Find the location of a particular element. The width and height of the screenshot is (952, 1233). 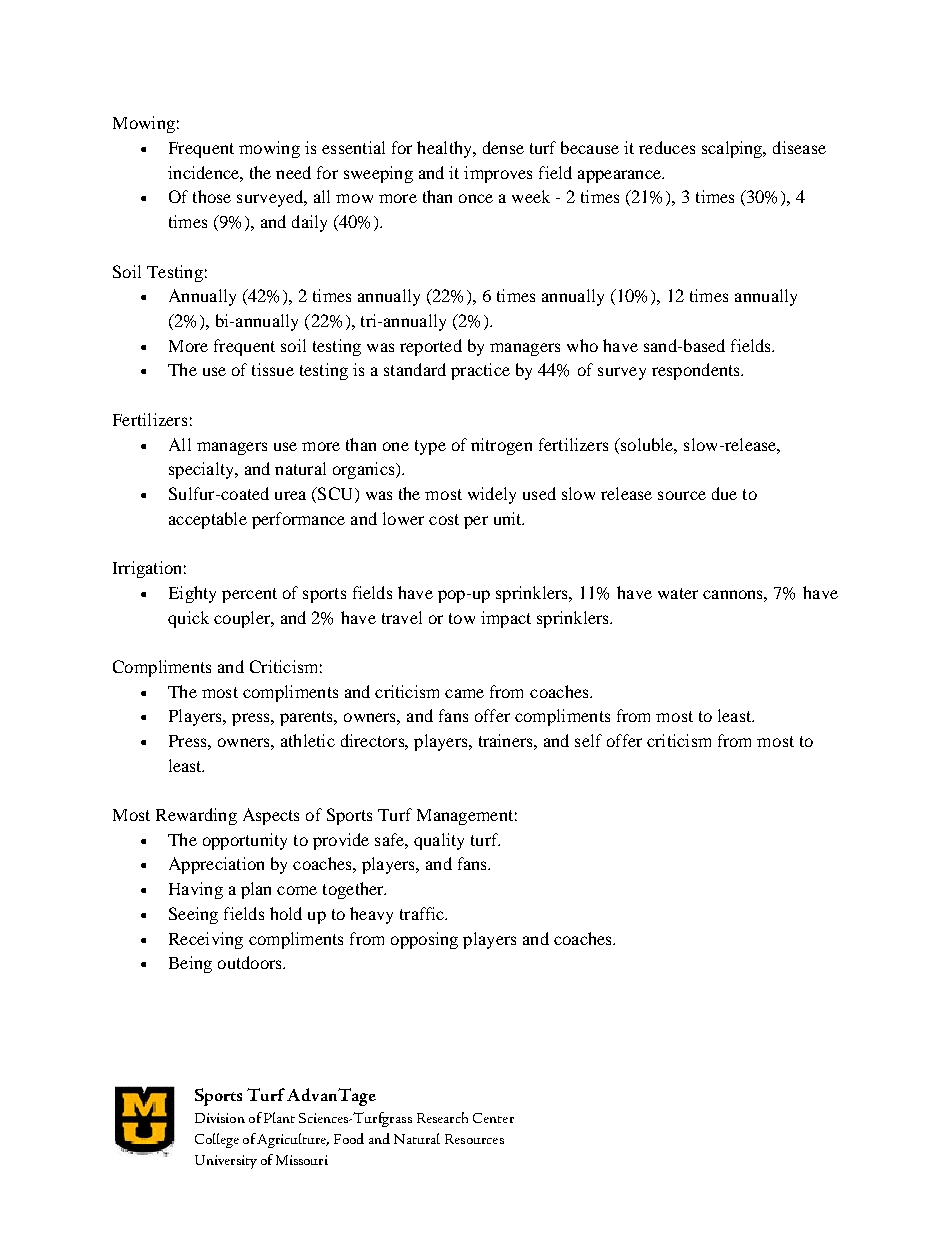

need is located at coordinates (293, 172).
